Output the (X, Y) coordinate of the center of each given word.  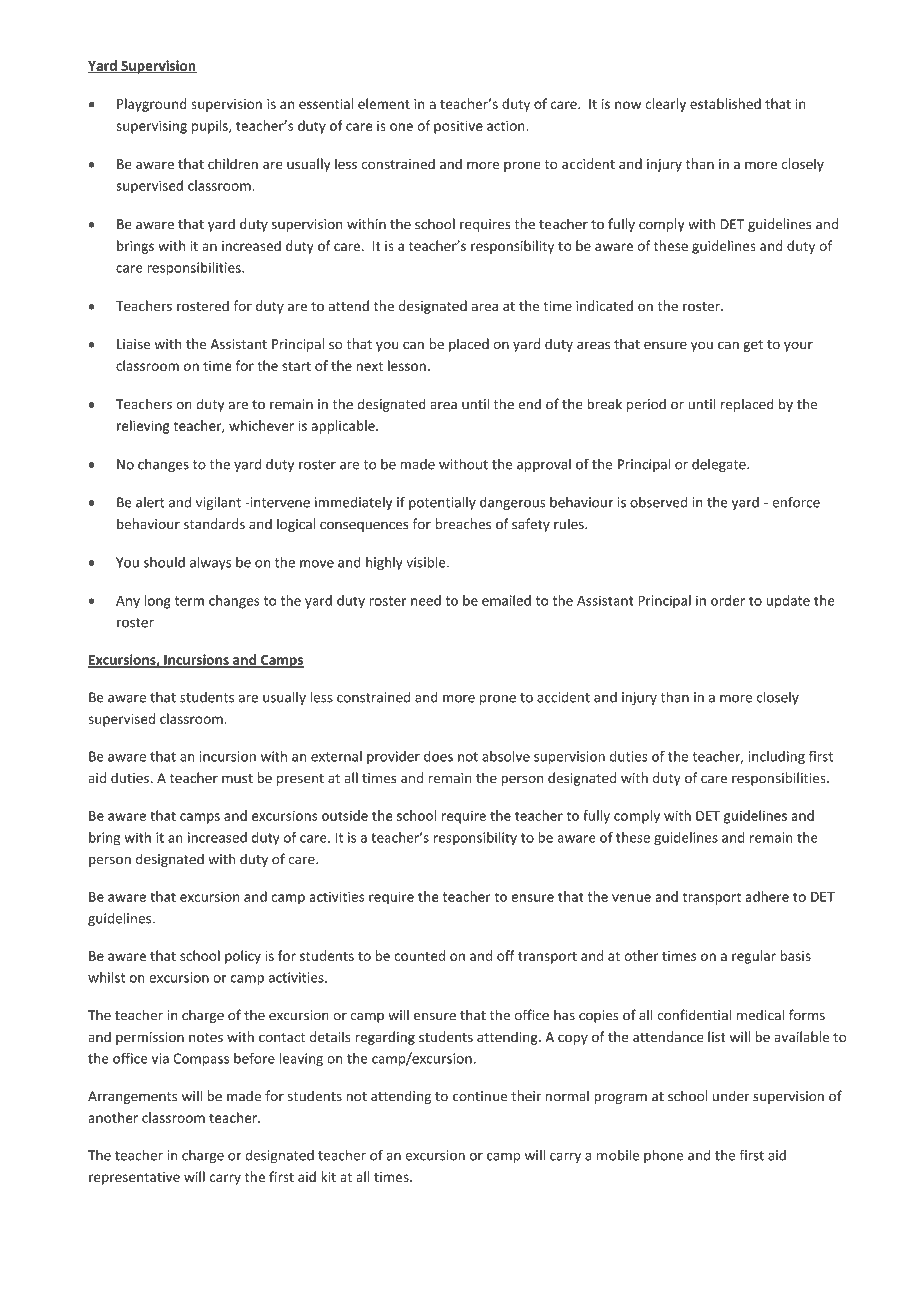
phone (664, 1156)
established (725, 103)
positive (458, 127)
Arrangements (132, 1097)
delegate (720, 465)
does (438, 756)
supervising (151, 127)
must (237, 778)
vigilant (218, 503)
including (777, 757)
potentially (442, 503)
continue (480, 1096)
